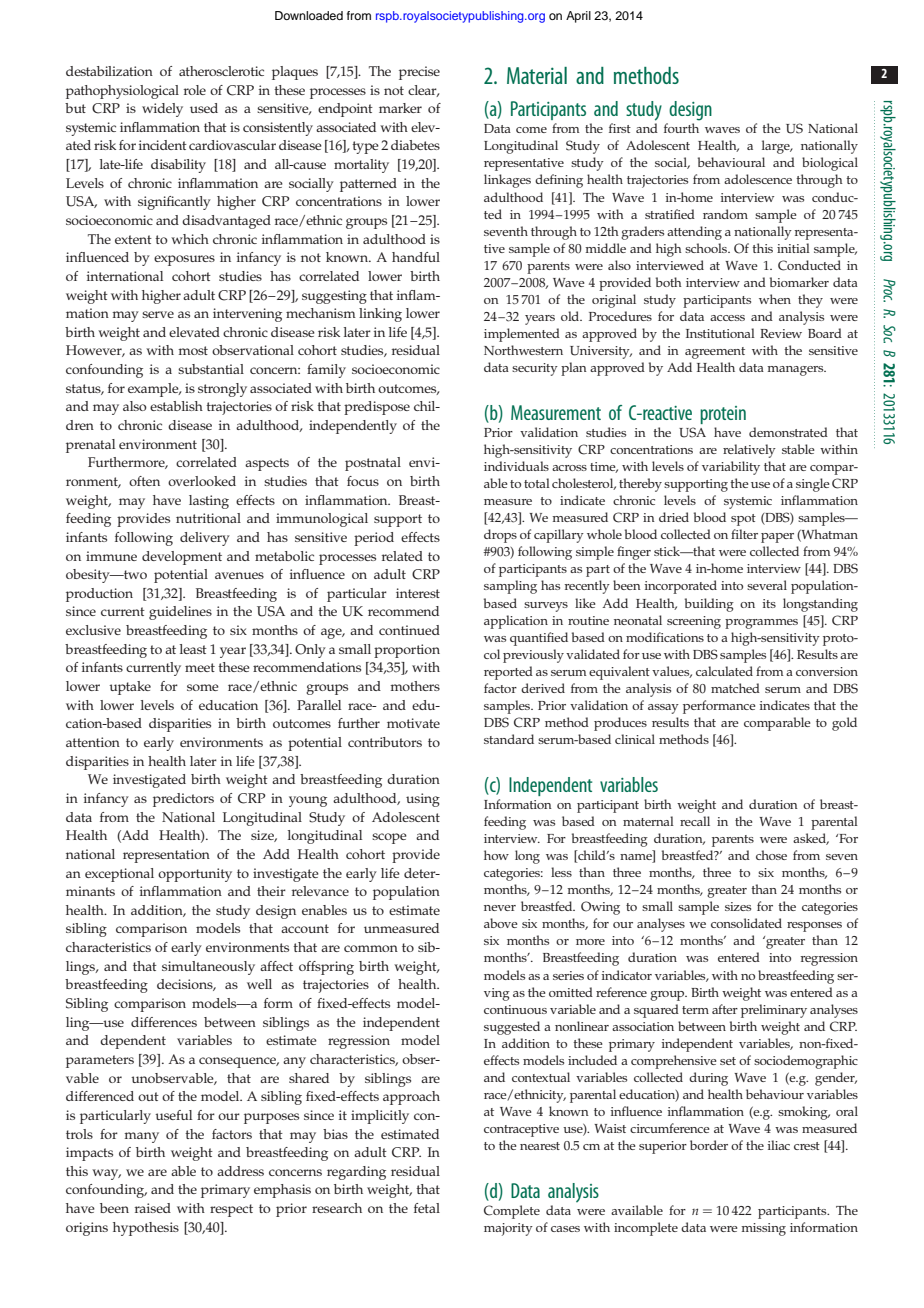 The width and height of the document is (924, 1308). What do you see at coordinates (771, 855) in the document?
I see `chose` at bounding box center [771, 855].
